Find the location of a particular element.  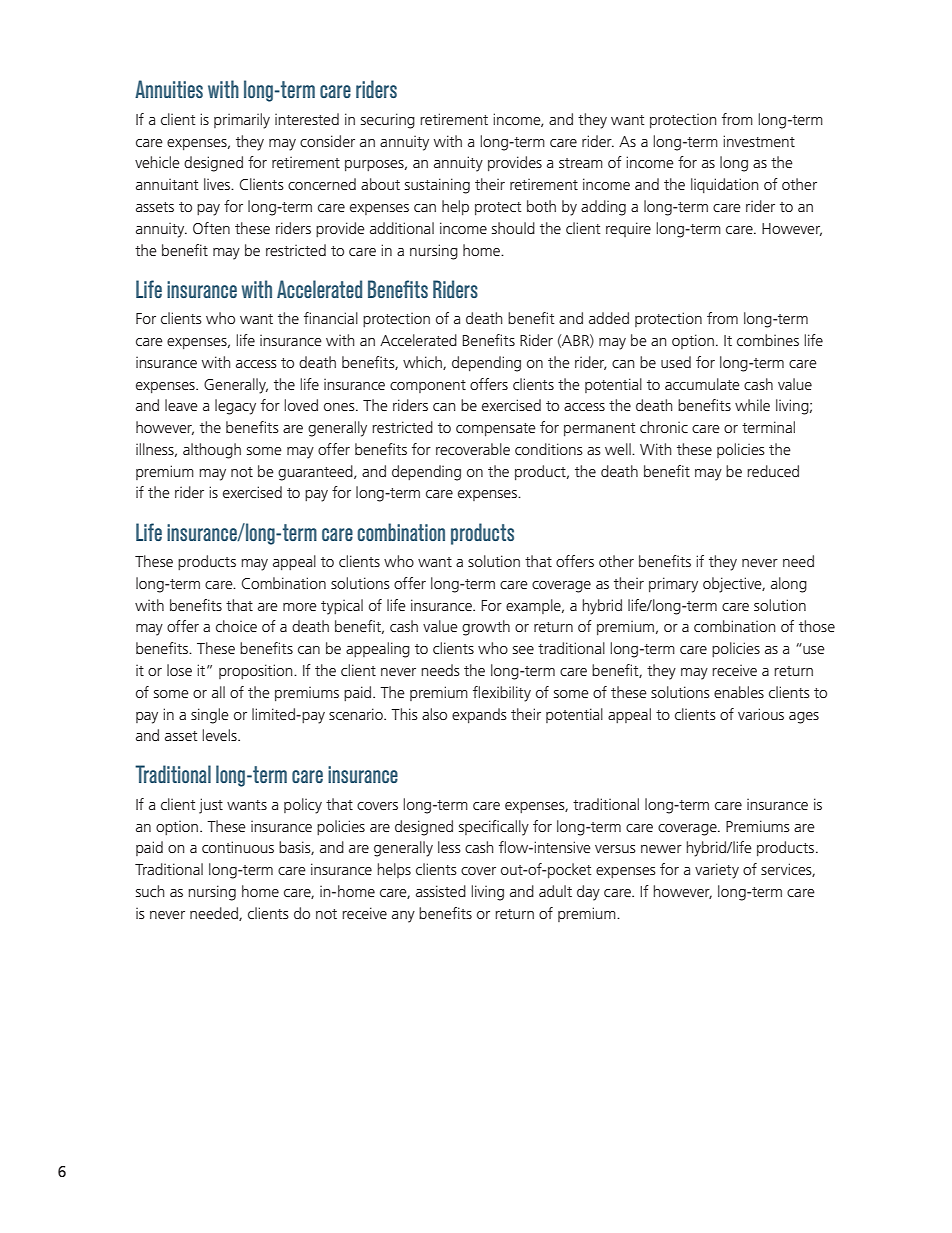

securing is located at coordinates (388, 121).
